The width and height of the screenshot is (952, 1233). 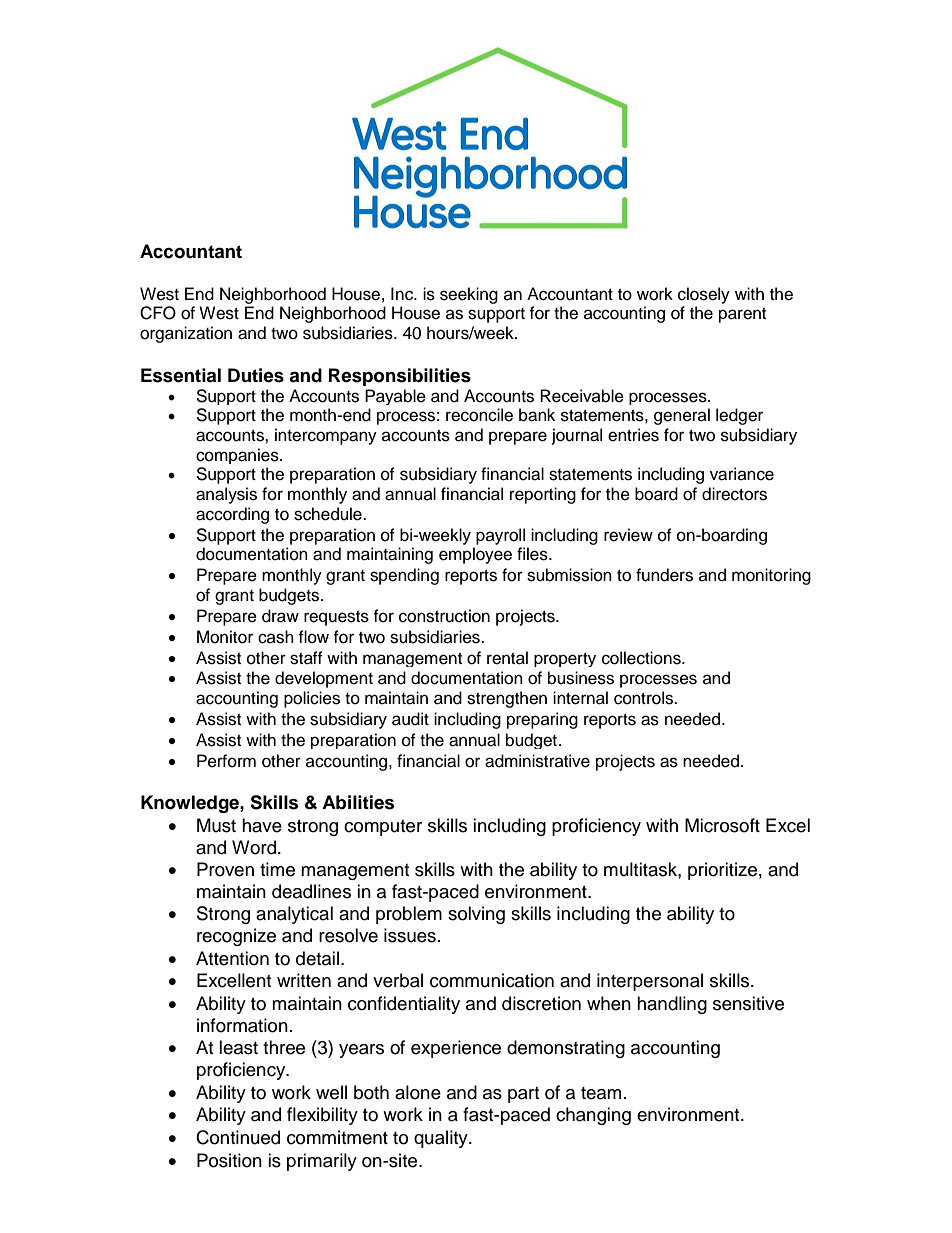 What do you see at coordinates (593, 1116) in the screenshot?
I see `changing` at bounding box center [593, 1116].
